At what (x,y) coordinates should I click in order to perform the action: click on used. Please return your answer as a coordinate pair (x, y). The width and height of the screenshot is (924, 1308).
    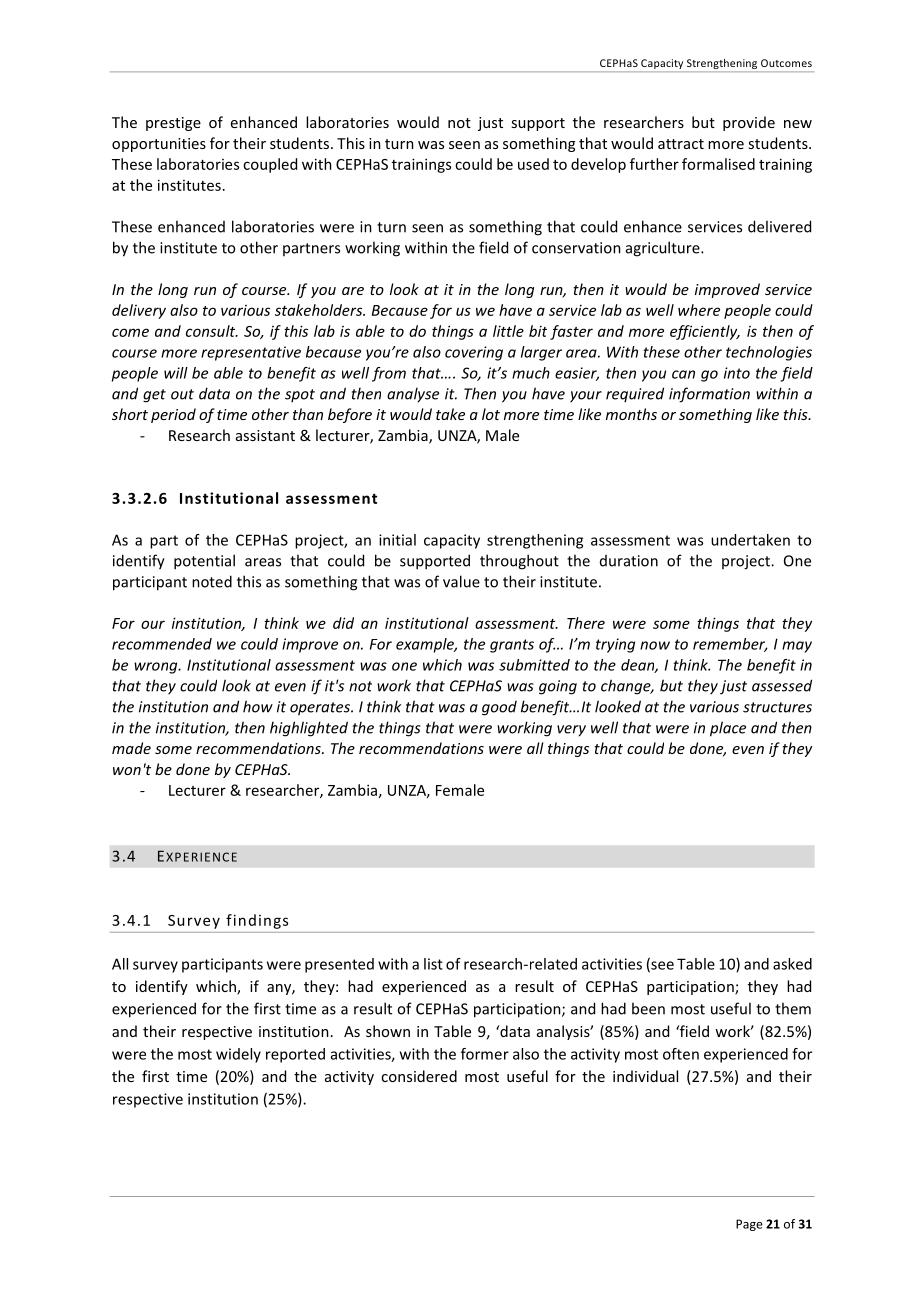
    Looking at the image, I should click on (533, 164).
